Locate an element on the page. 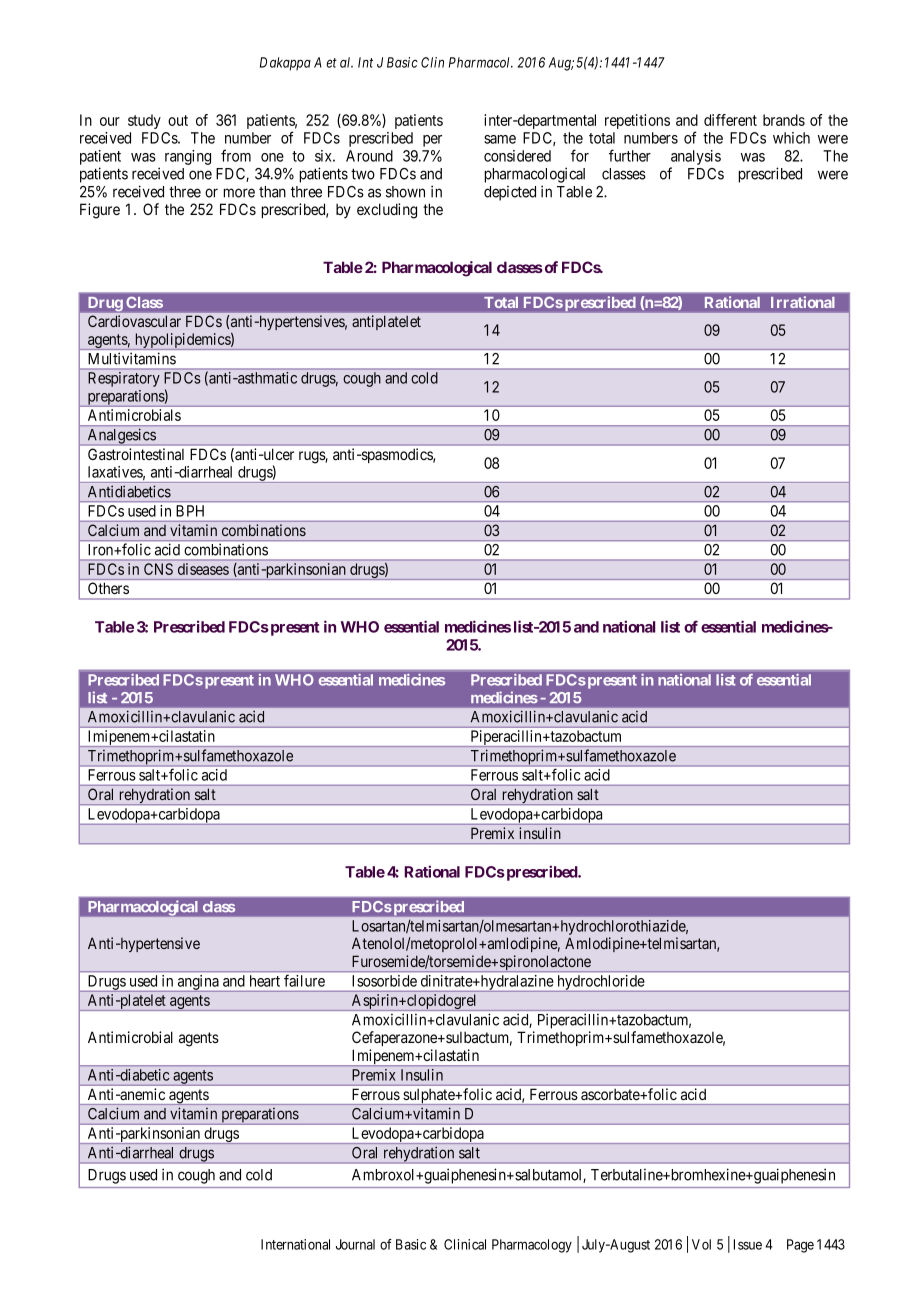 This document has width=924, height=1308. Others is located at coordinates (108, 588).
